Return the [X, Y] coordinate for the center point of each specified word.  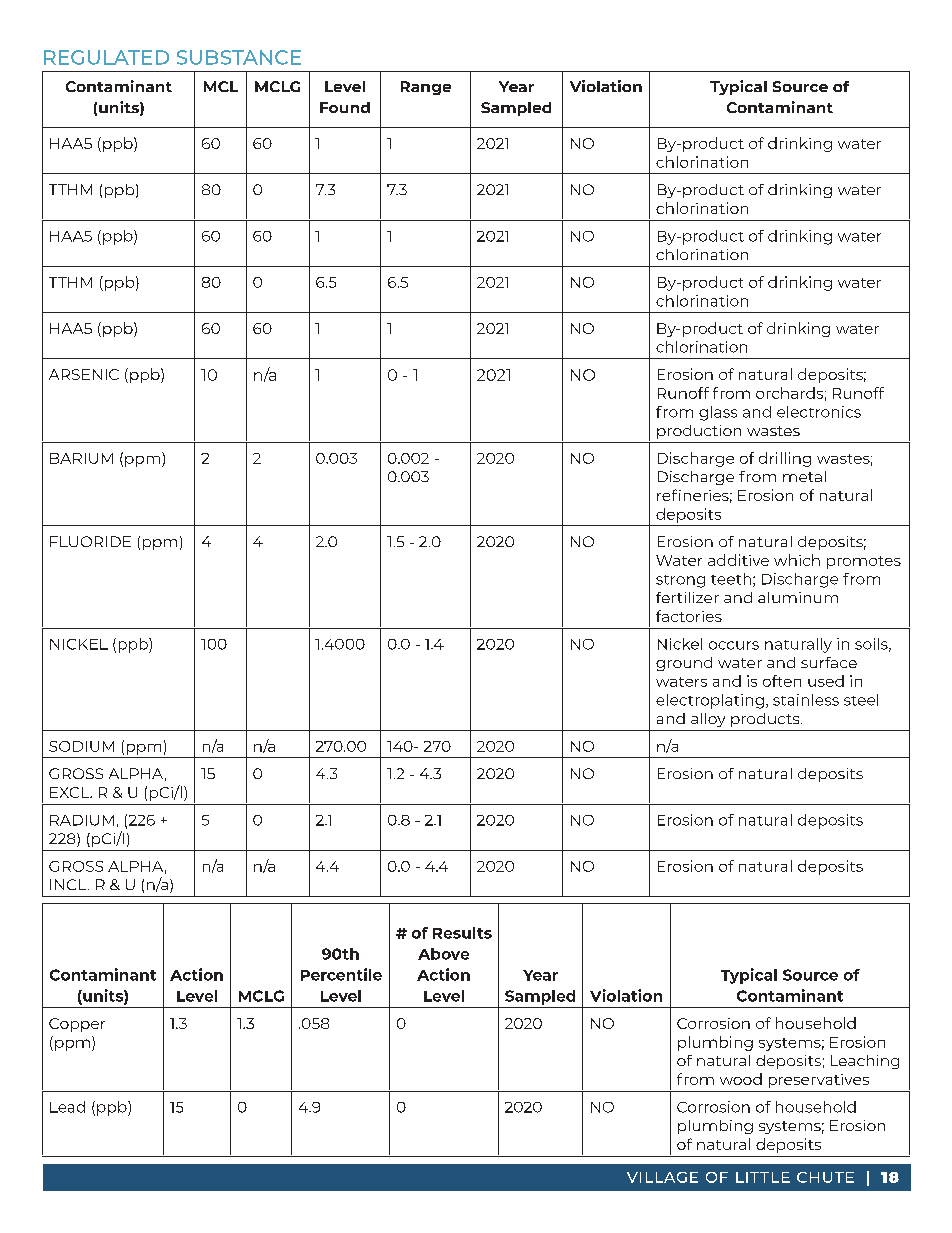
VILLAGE [662, 1177]
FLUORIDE [90, 541]
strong [680, 581]
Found [345, 107]
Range [426, 88]
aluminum [798, 597]
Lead [67, 1107]
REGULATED [106, 57]
